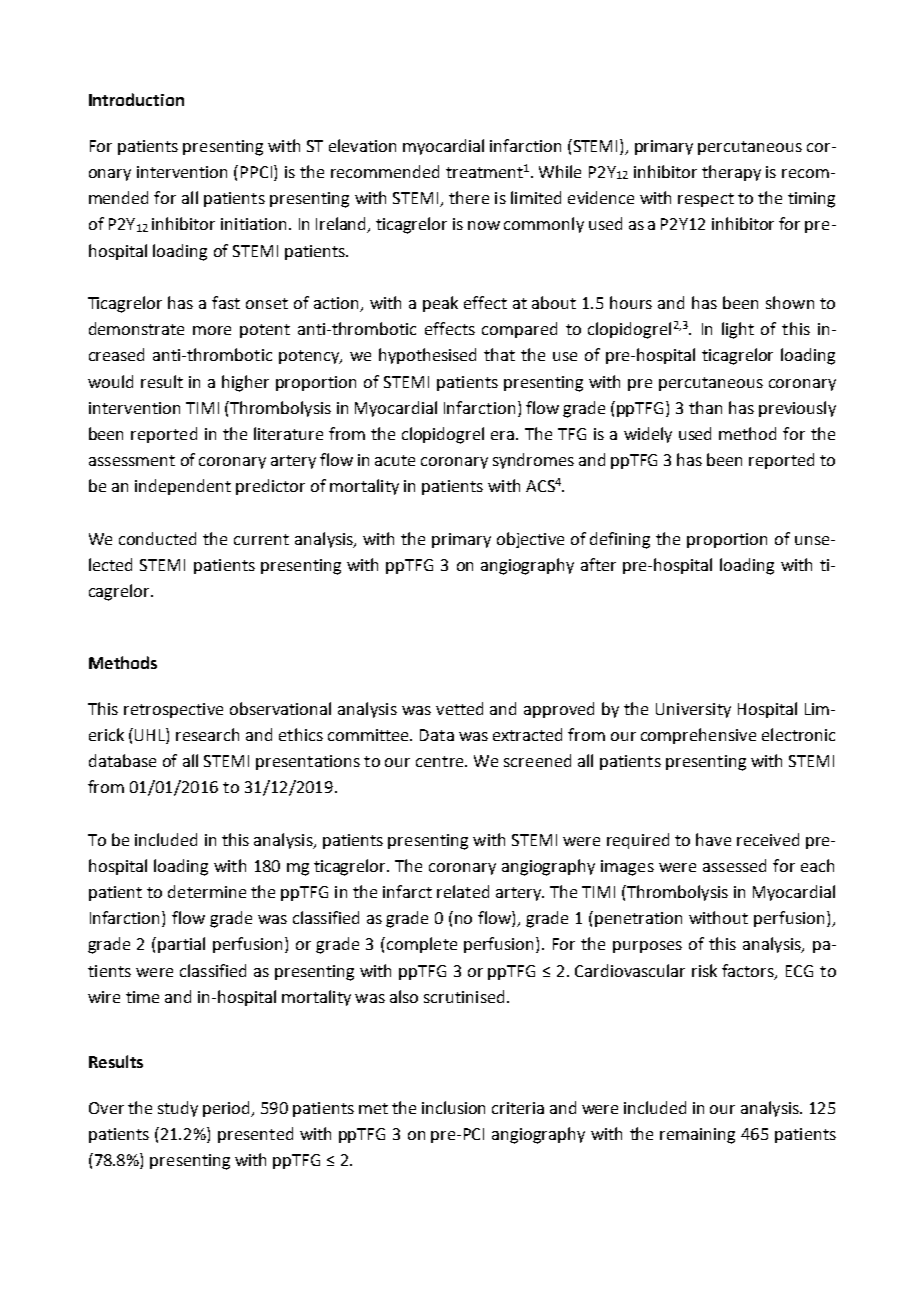 The width and height of the screenshot is (924, 1309). I want to click on acute, so click(395, 460).
